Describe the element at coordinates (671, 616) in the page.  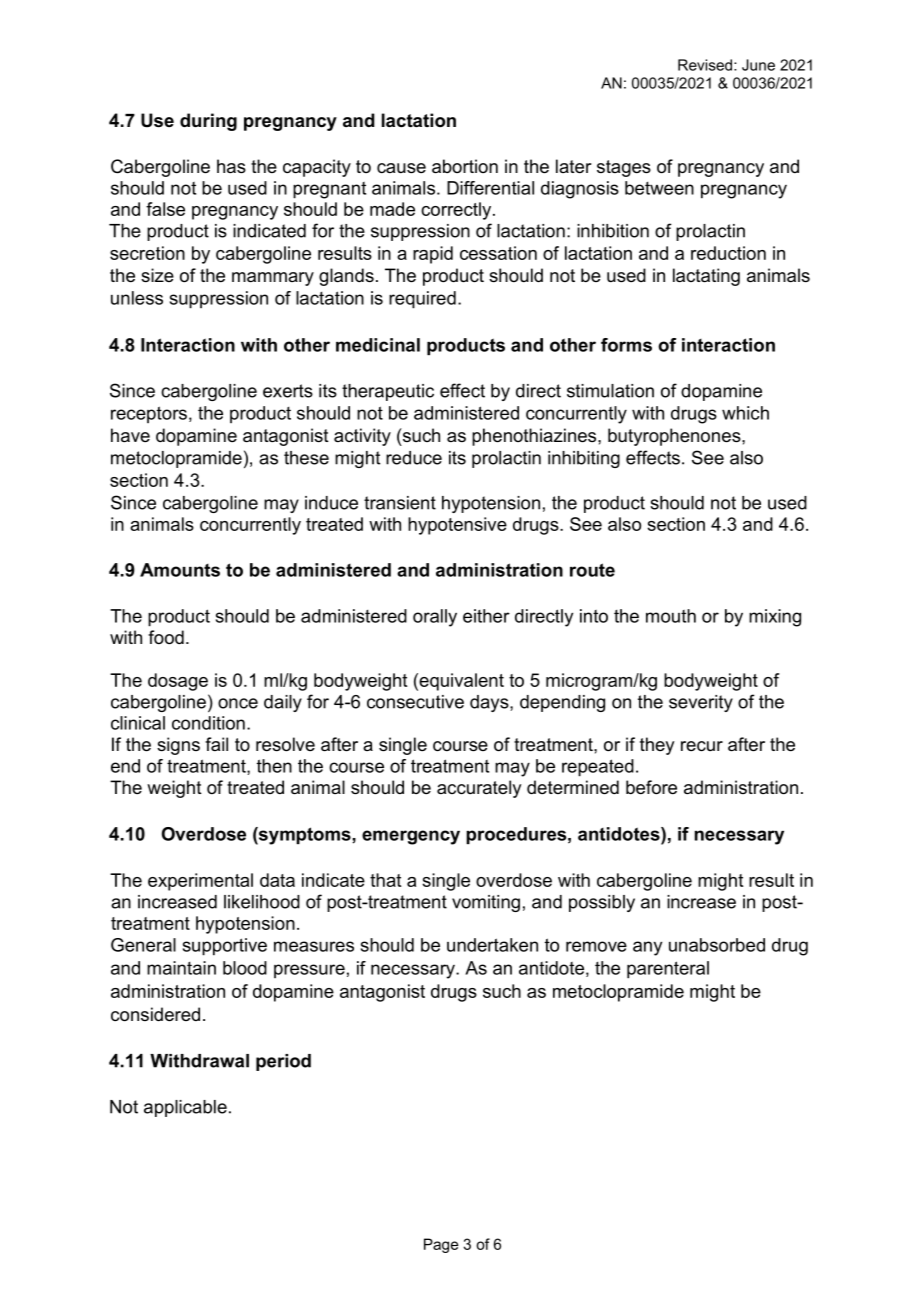
I see `mouth` at that location.
